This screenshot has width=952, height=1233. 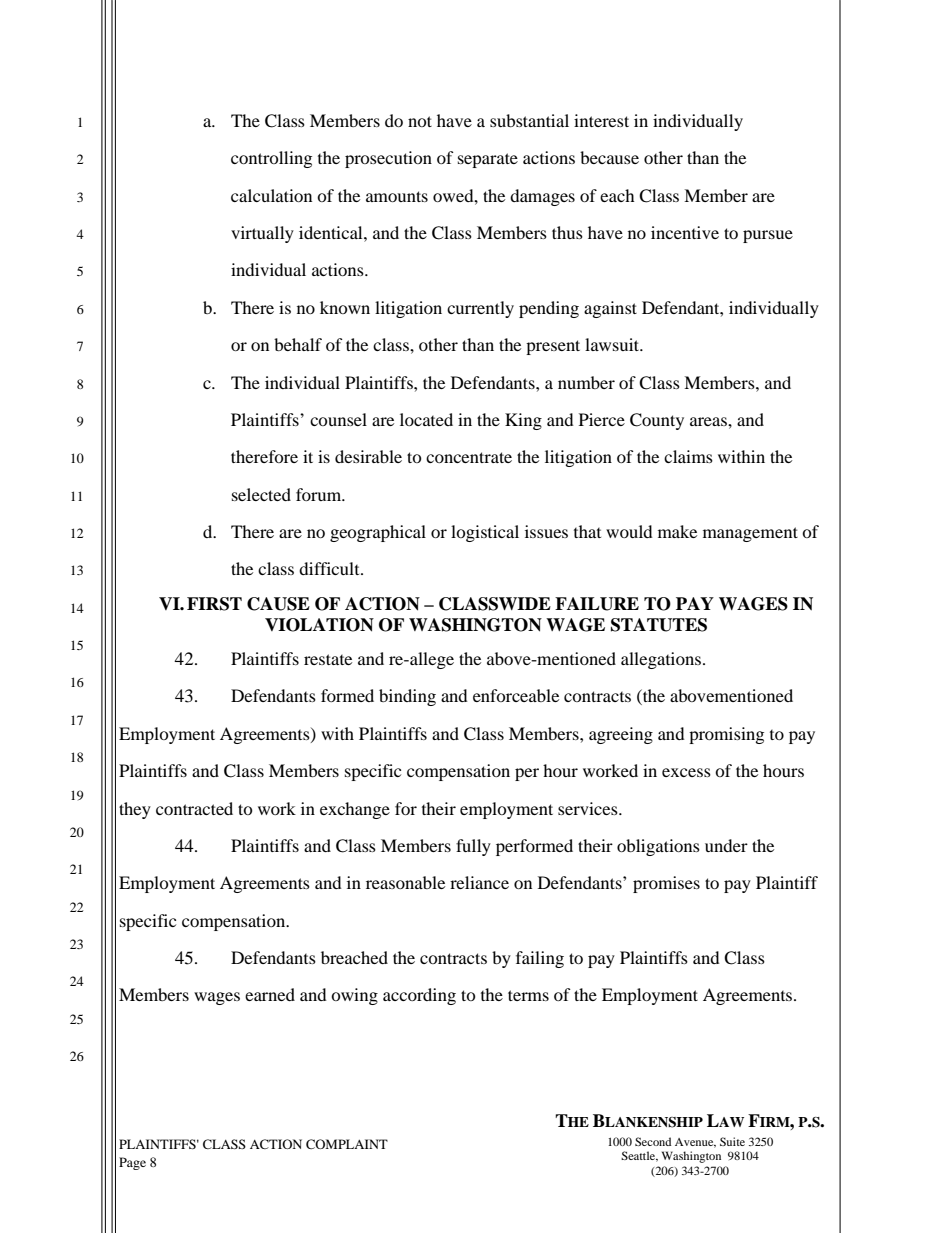 What do you see at coordinates (194, 808) in the screenshot?
I see `contracted` at bounding box center [194, 808].
